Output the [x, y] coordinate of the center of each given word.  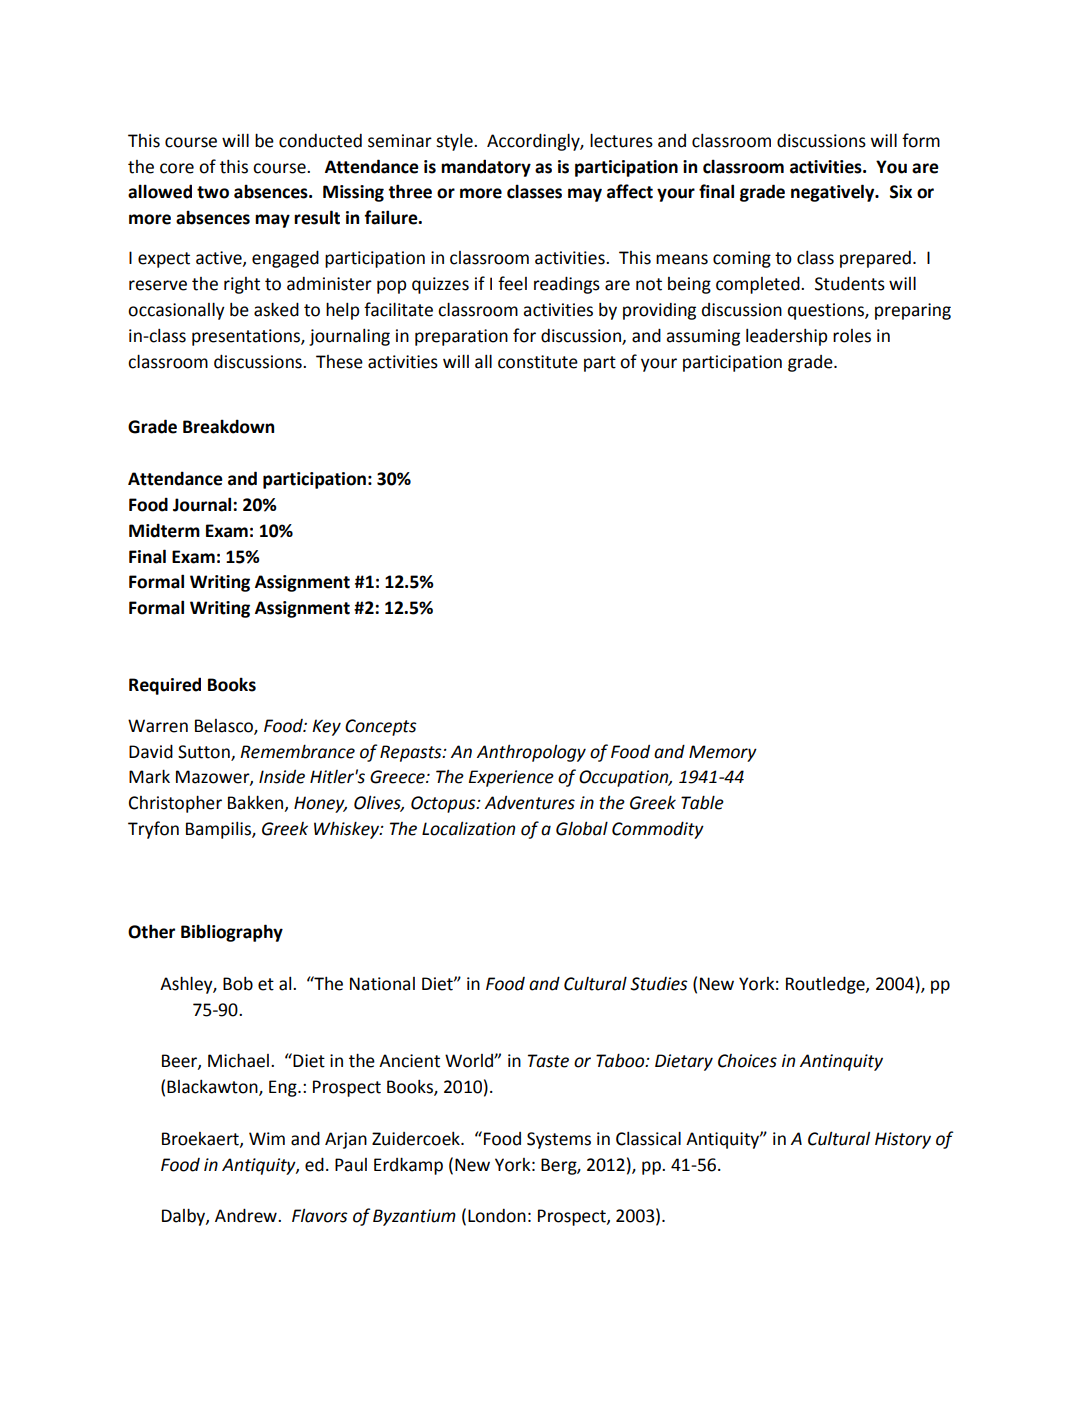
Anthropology [531, 753]
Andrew [247, 1215]
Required [165, 686]
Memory [723, 753]
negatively [834, 193]
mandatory [486, 168]
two [213, 192]
